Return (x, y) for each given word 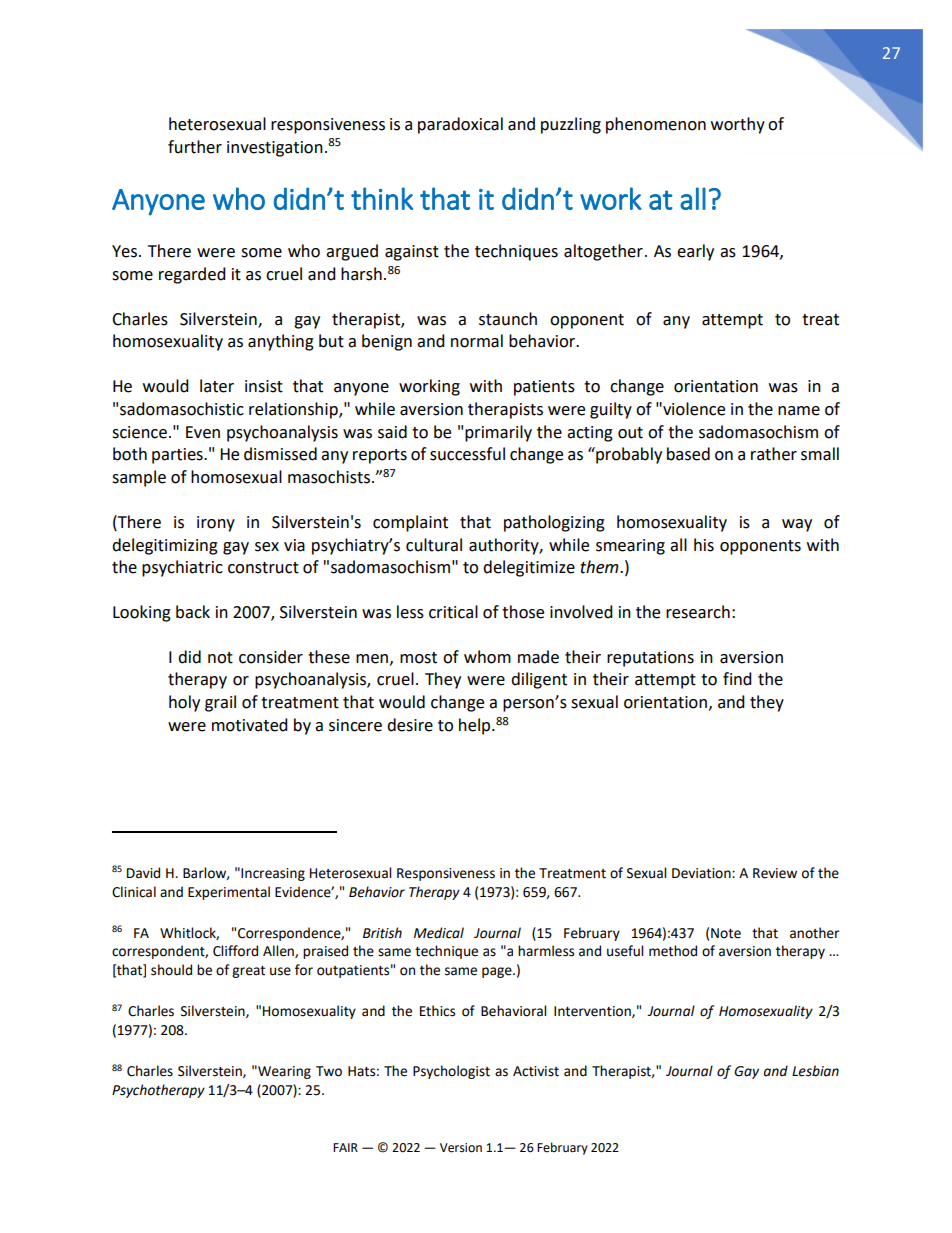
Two (329, 1071)
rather (774, 454)
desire (410, 725)
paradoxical (460, 125)
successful (467, 454)
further (195, 147)
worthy (738, 125)
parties (178, 456)
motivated (250, 725)
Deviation (702, 873)
